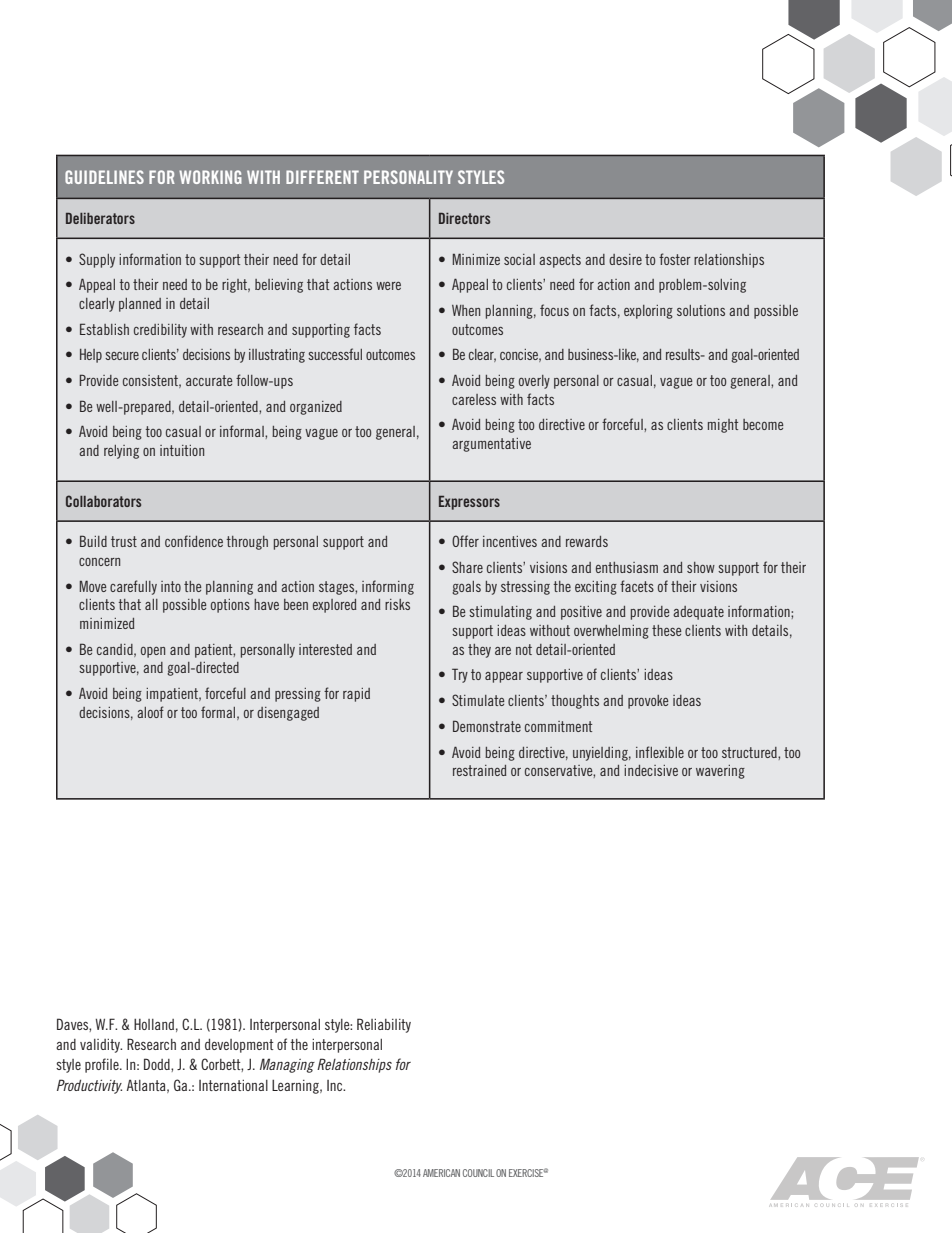 The image size is (952, 1233). I want to click on WORKING, so click(210, 177).
